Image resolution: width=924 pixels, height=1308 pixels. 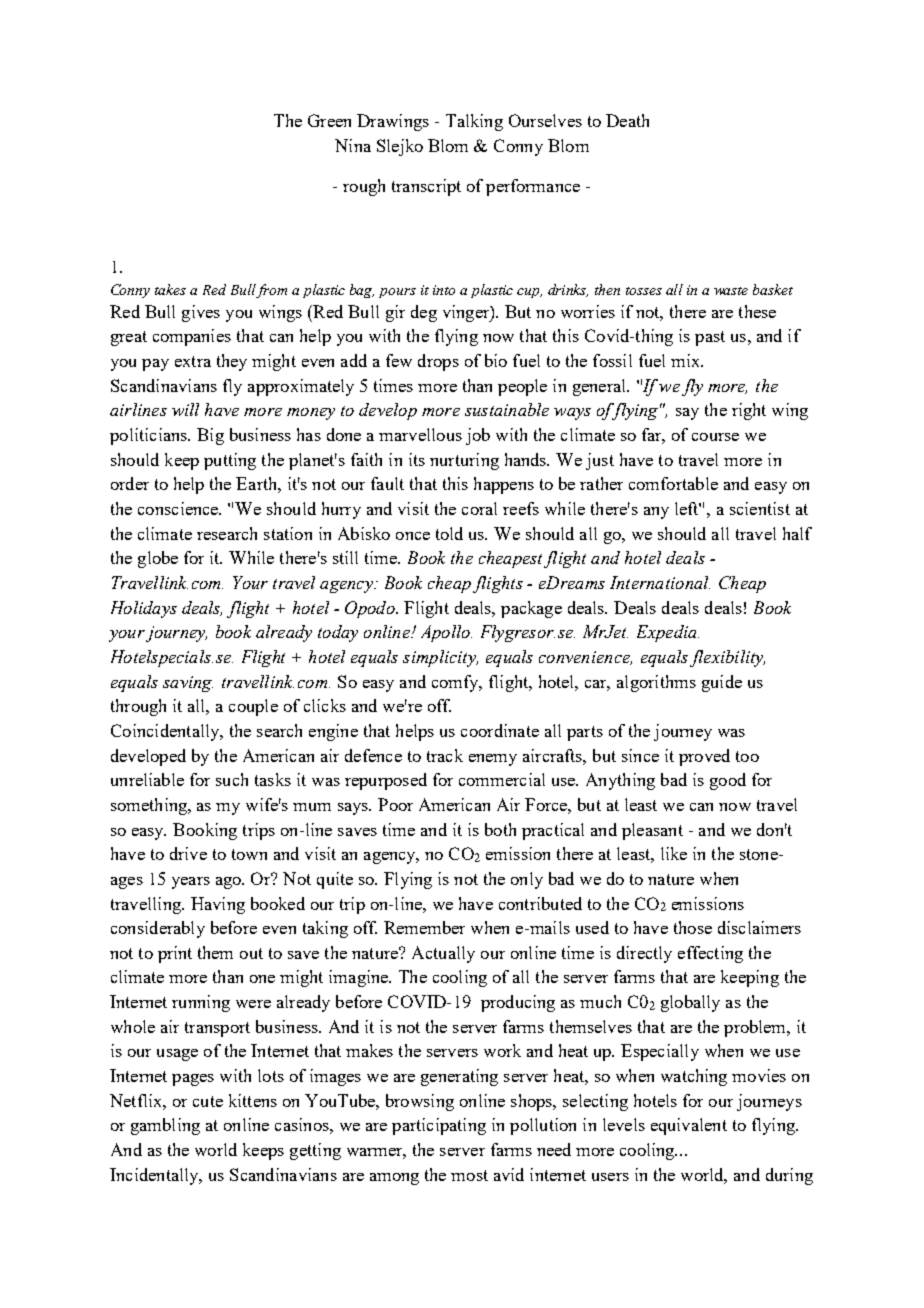 What do you see at coordinates (232, 779) in the screenshot?
I see `such` at bounding box center [232, 779].
